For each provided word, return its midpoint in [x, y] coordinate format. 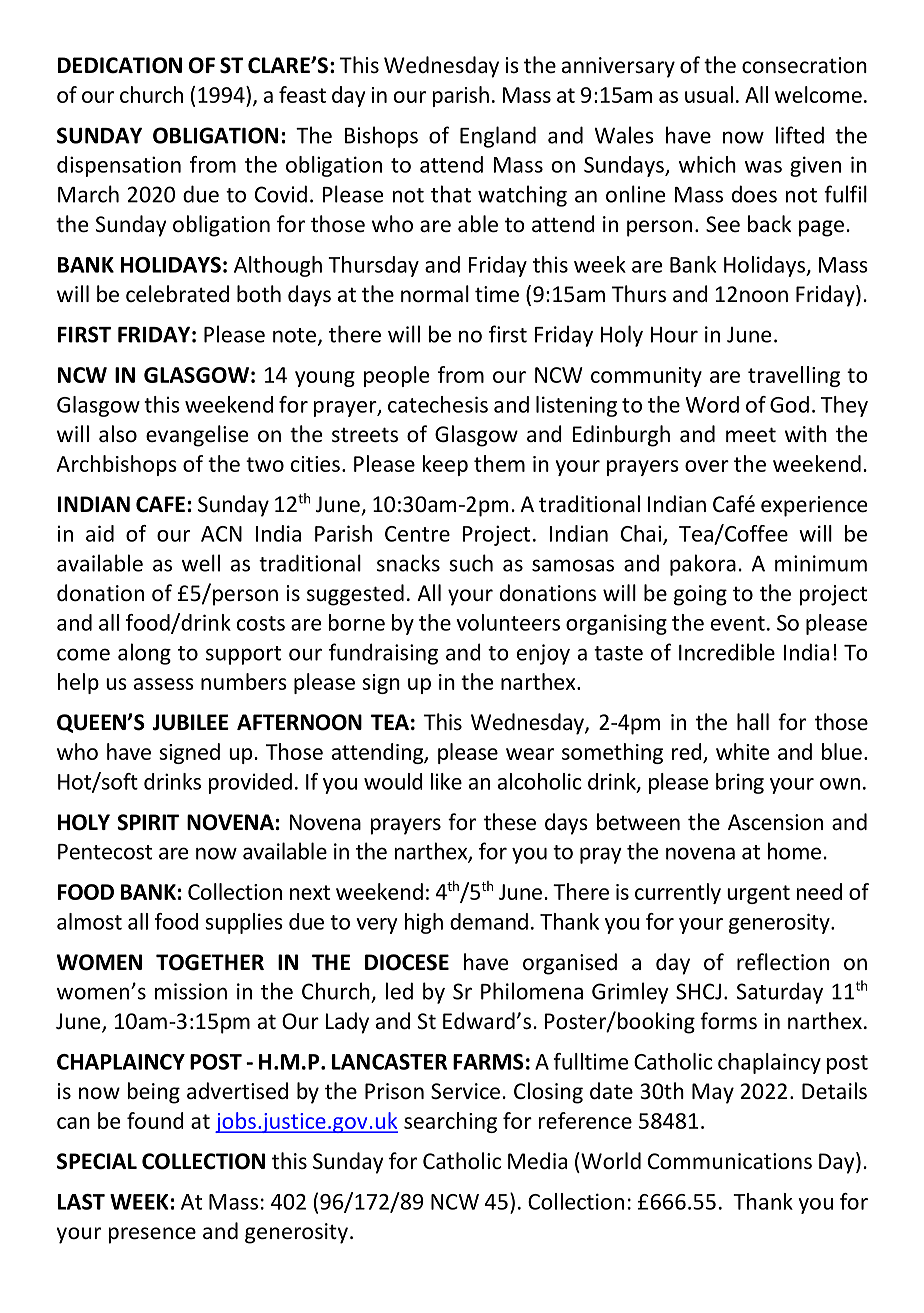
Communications [730, 1161]
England [498, 137]
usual [709, 94]
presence [152, 1235]
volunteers [508, 622]
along [144, 654]
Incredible [727, 652]
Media [537, 1161]
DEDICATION [120, 65]
